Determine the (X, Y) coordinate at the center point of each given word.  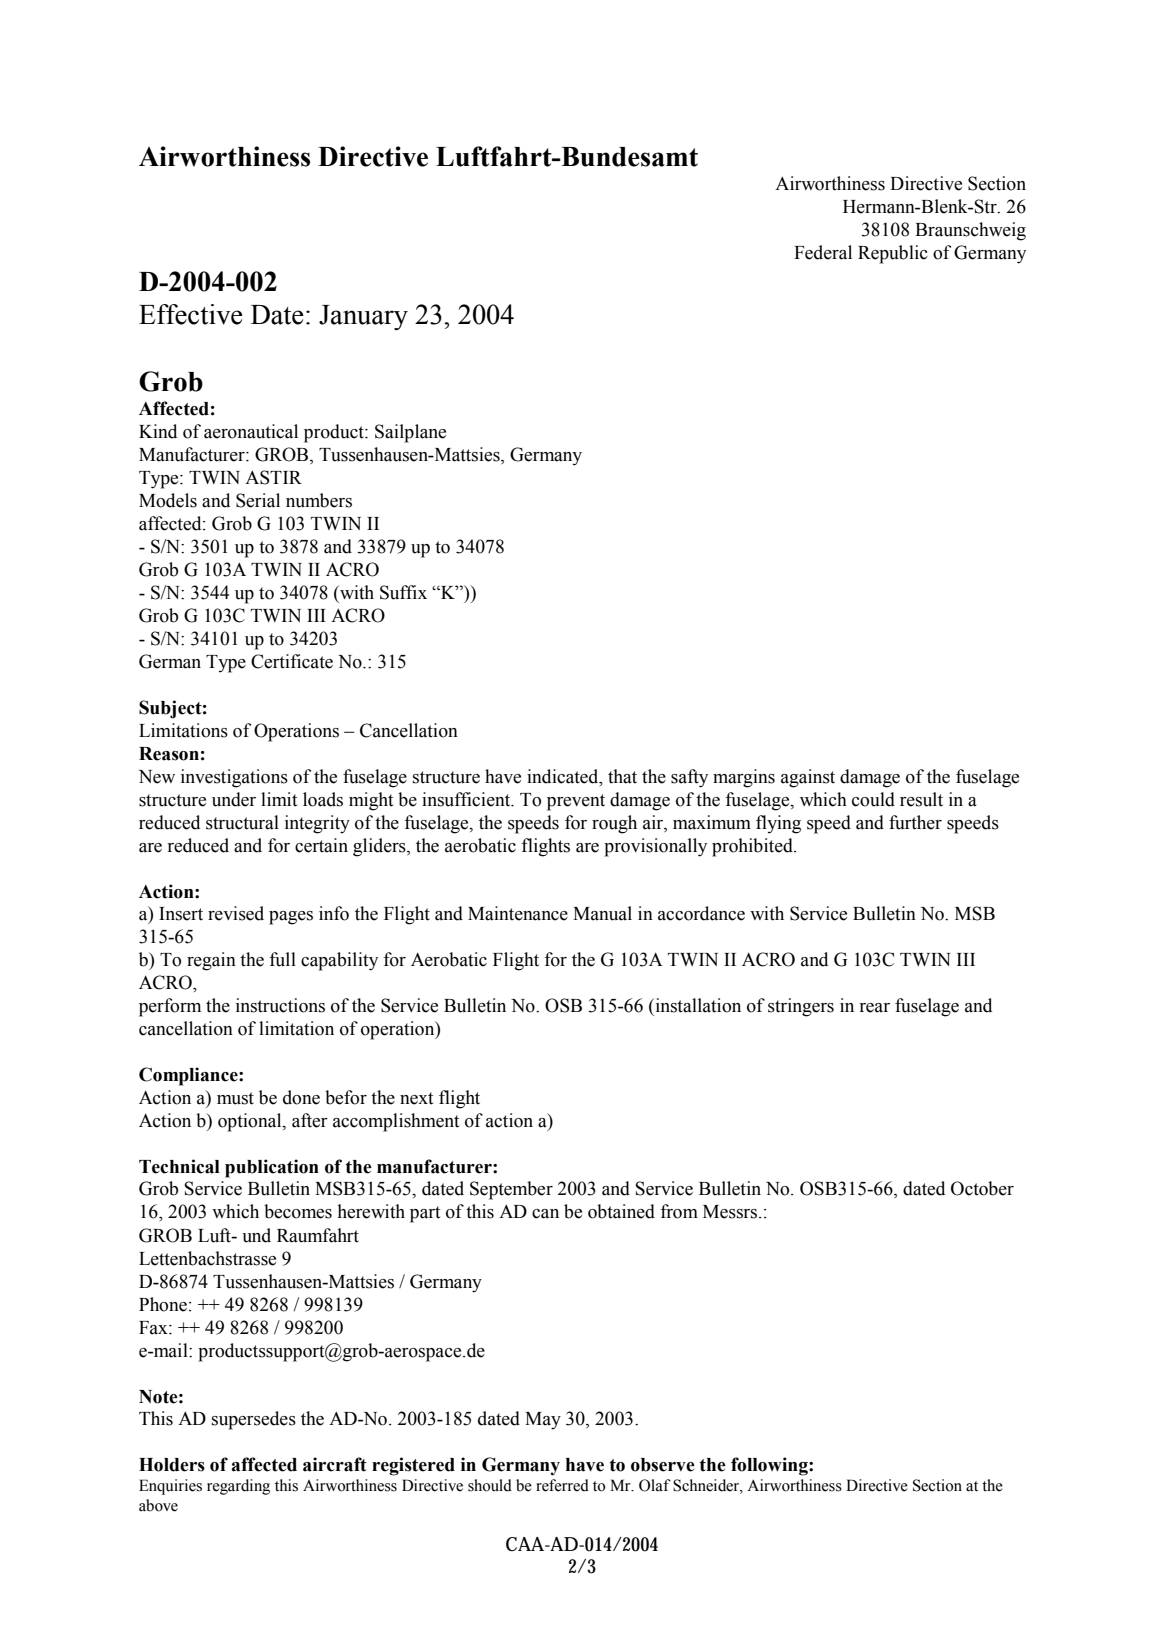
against (808, 778)
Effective (191, 314)
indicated (564, 776)
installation (697, 1005)
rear (874, 1008)
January (363, 317)
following (770, 1466)
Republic (893, 254)
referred (562, 1485)
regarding (238, 1487)
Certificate (292, 661)
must (235, 1098)
